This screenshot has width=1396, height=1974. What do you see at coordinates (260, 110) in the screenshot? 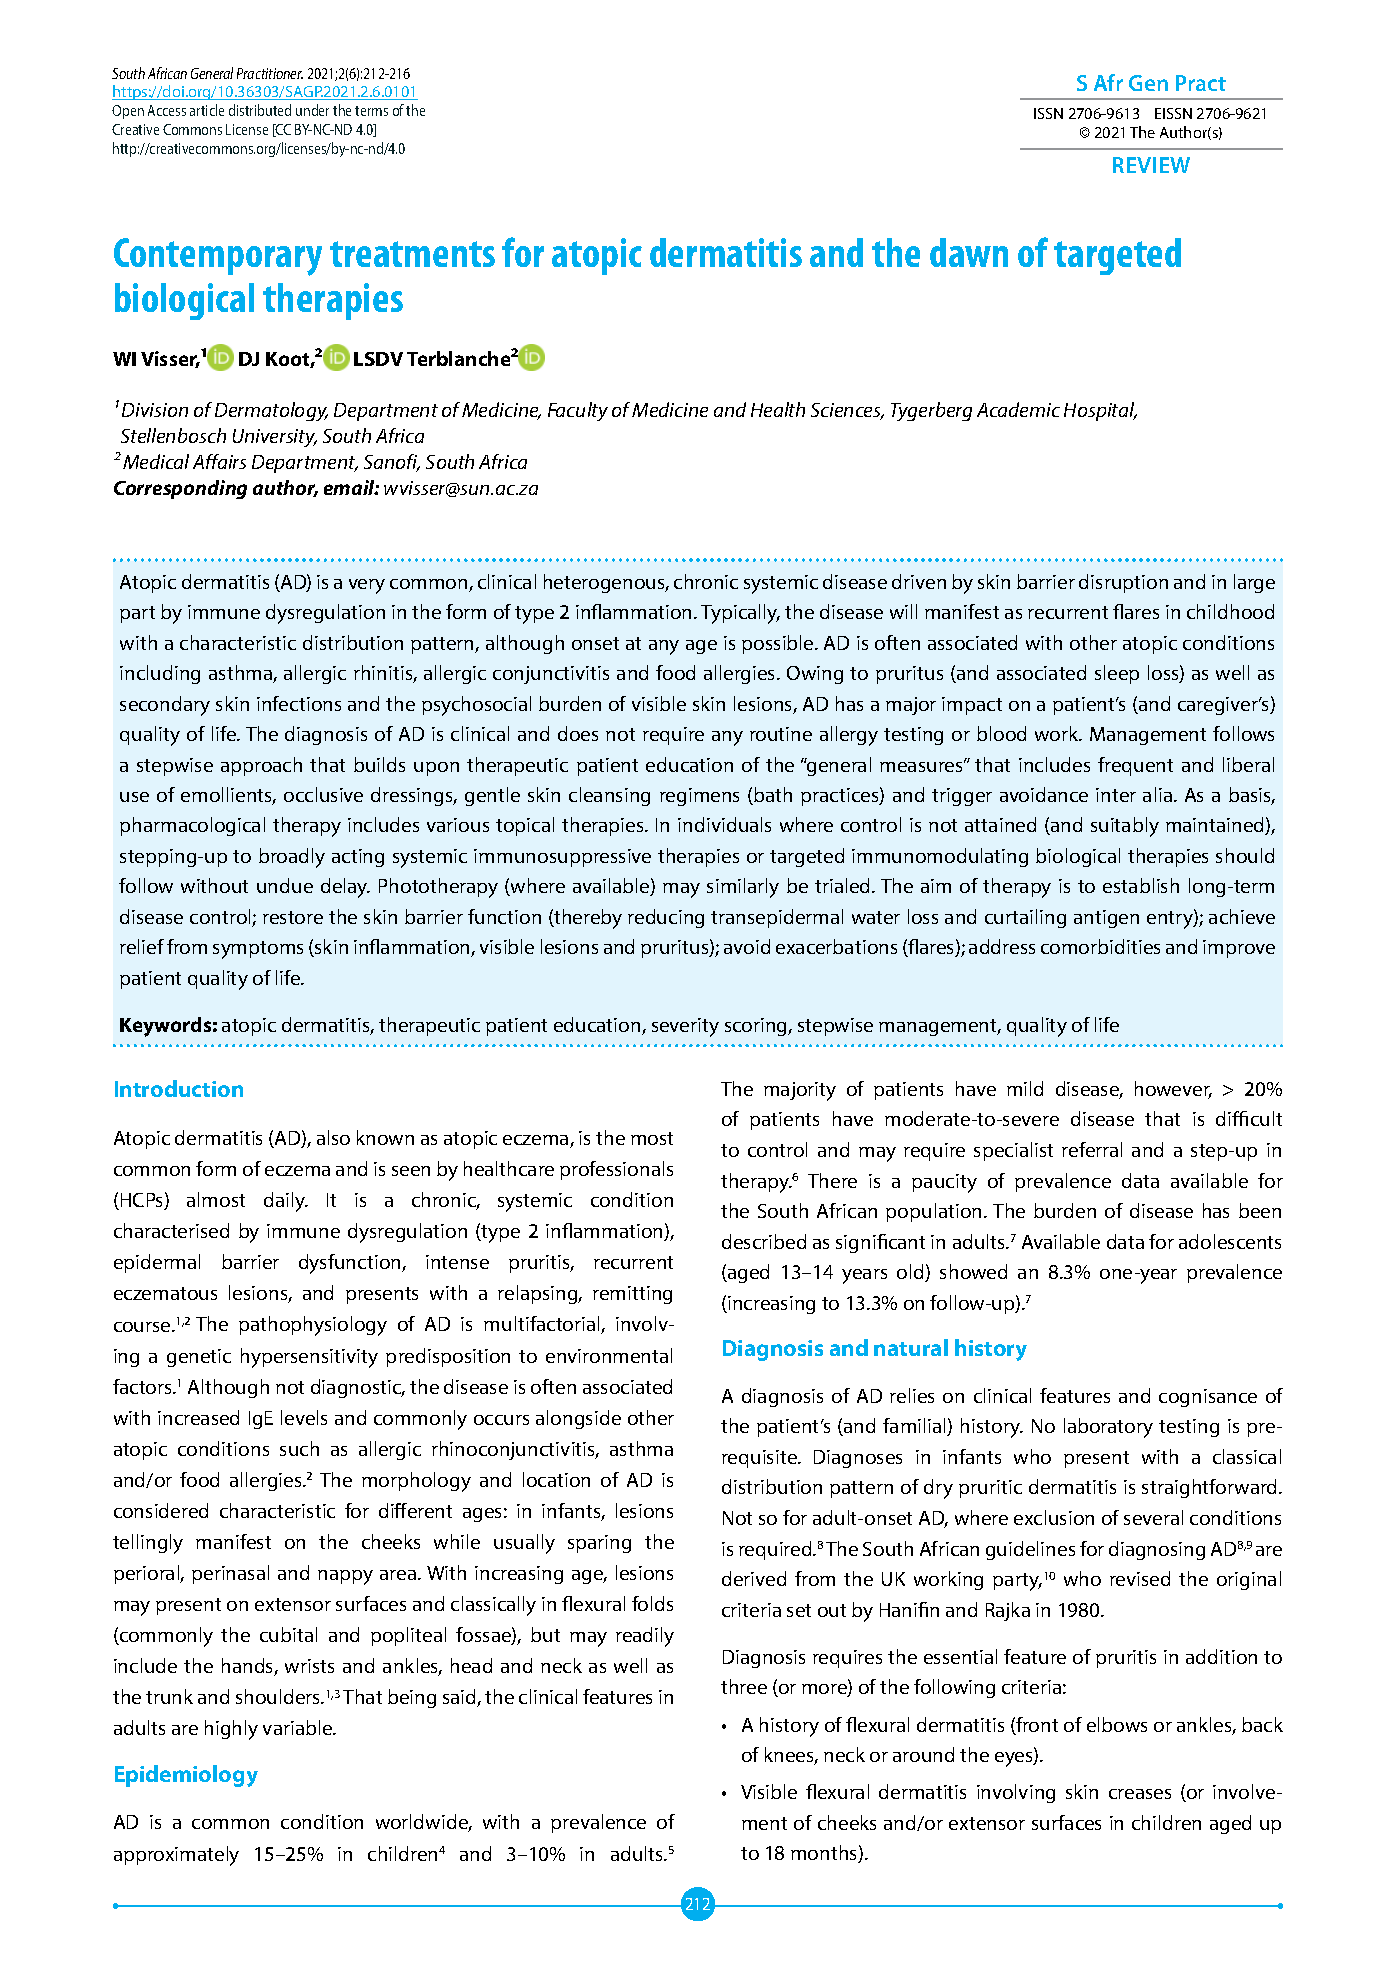
I see `distributed` at bounding box center [260, 110].
